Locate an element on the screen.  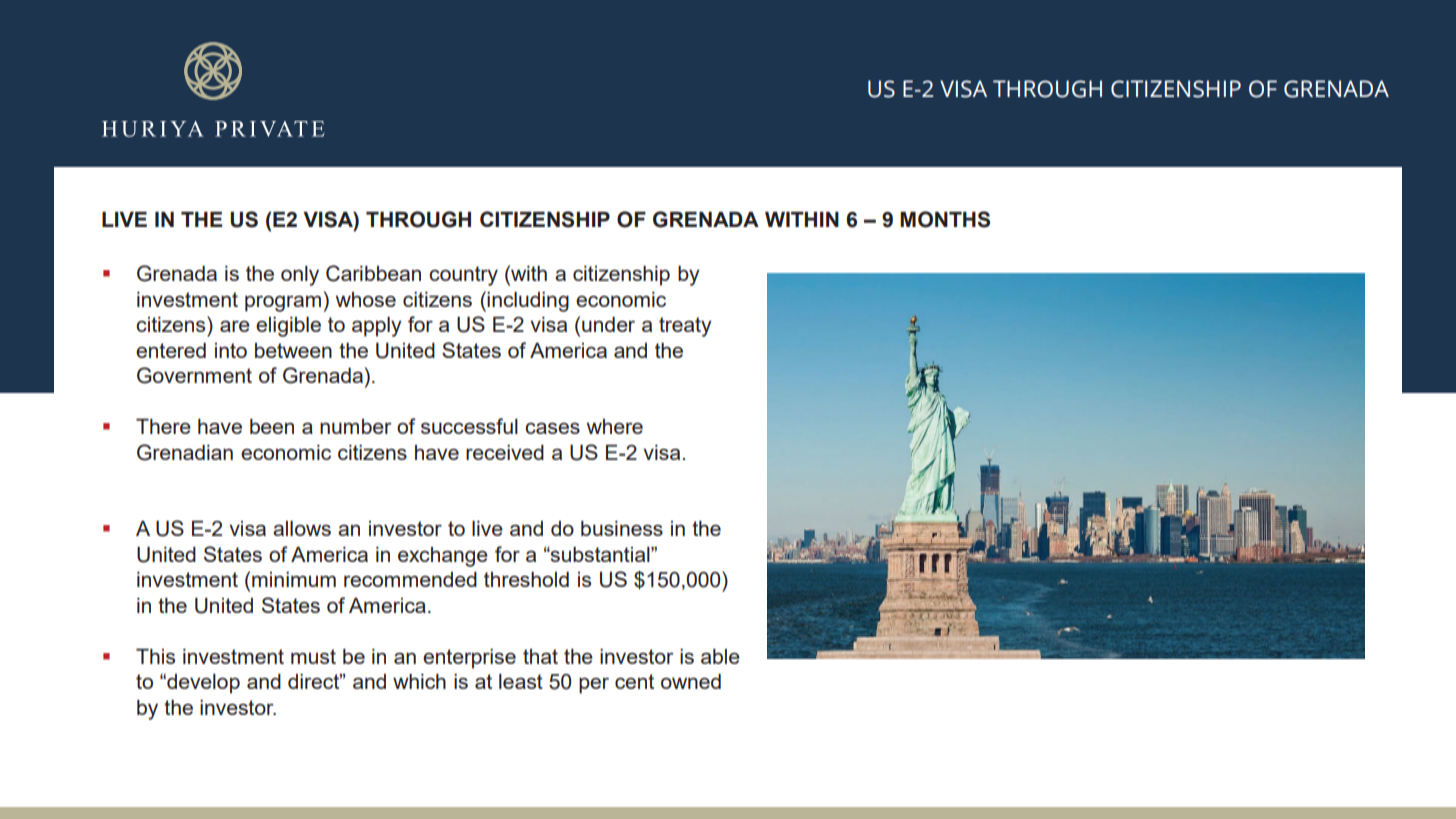
country is located at coordinates (463, 276).
